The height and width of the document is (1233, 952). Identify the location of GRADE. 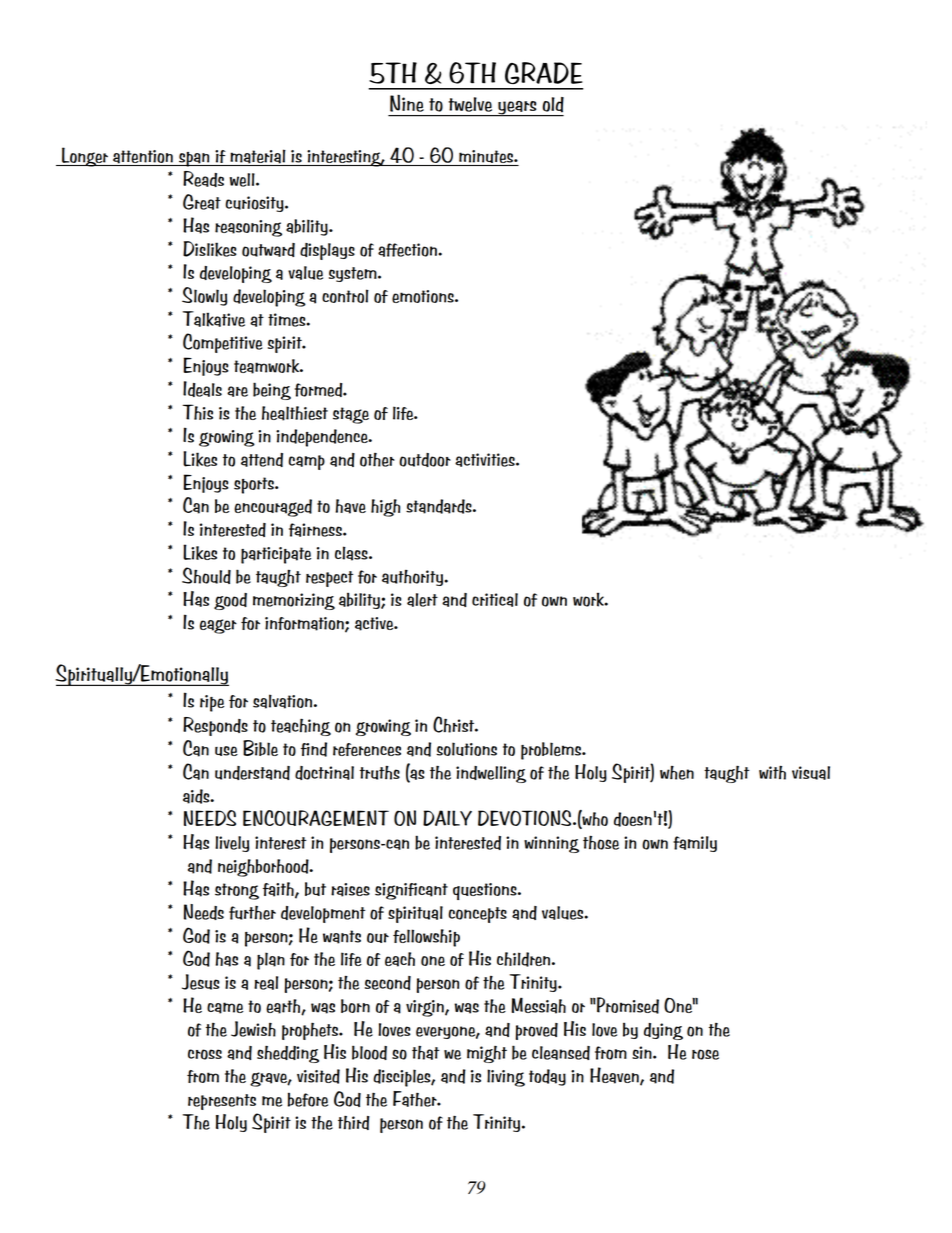
(543, 73).
